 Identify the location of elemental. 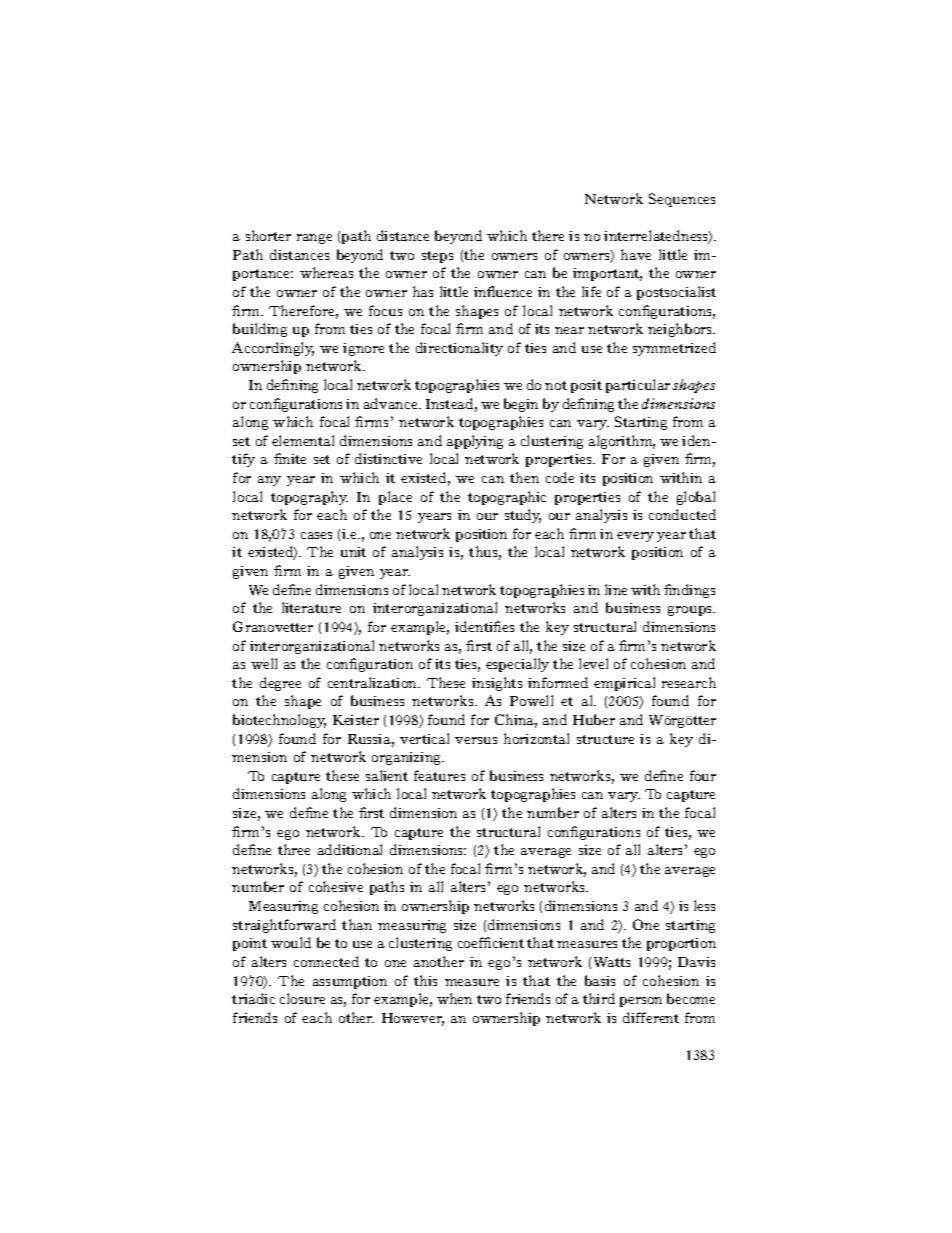
(303, 440).
